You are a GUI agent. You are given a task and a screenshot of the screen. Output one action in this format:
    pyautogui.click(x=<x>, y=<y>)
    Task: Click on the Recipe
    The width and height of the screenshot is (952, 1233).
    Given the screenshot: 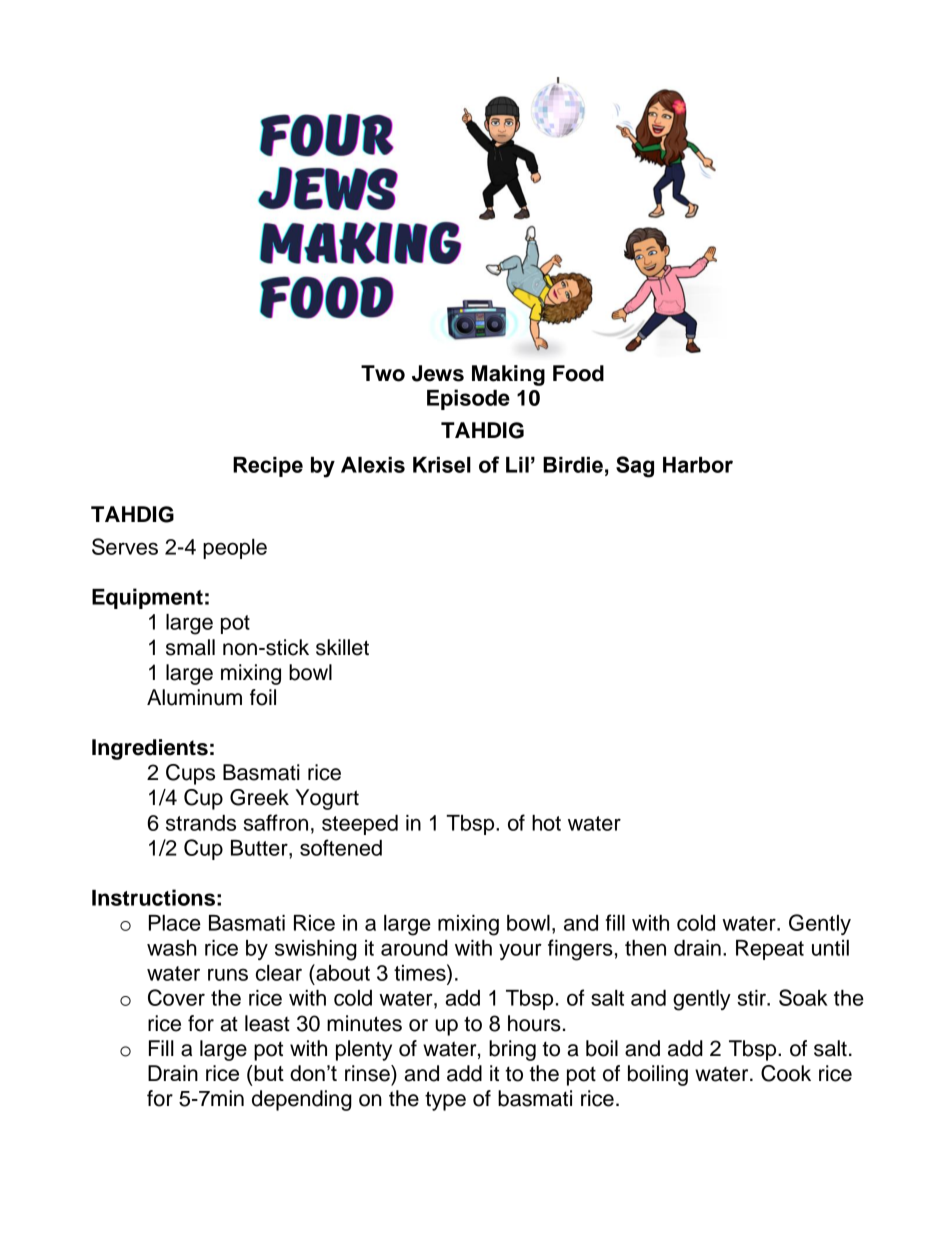 What is the action you would take?
    pyautogui.click(x=268, y=467)
